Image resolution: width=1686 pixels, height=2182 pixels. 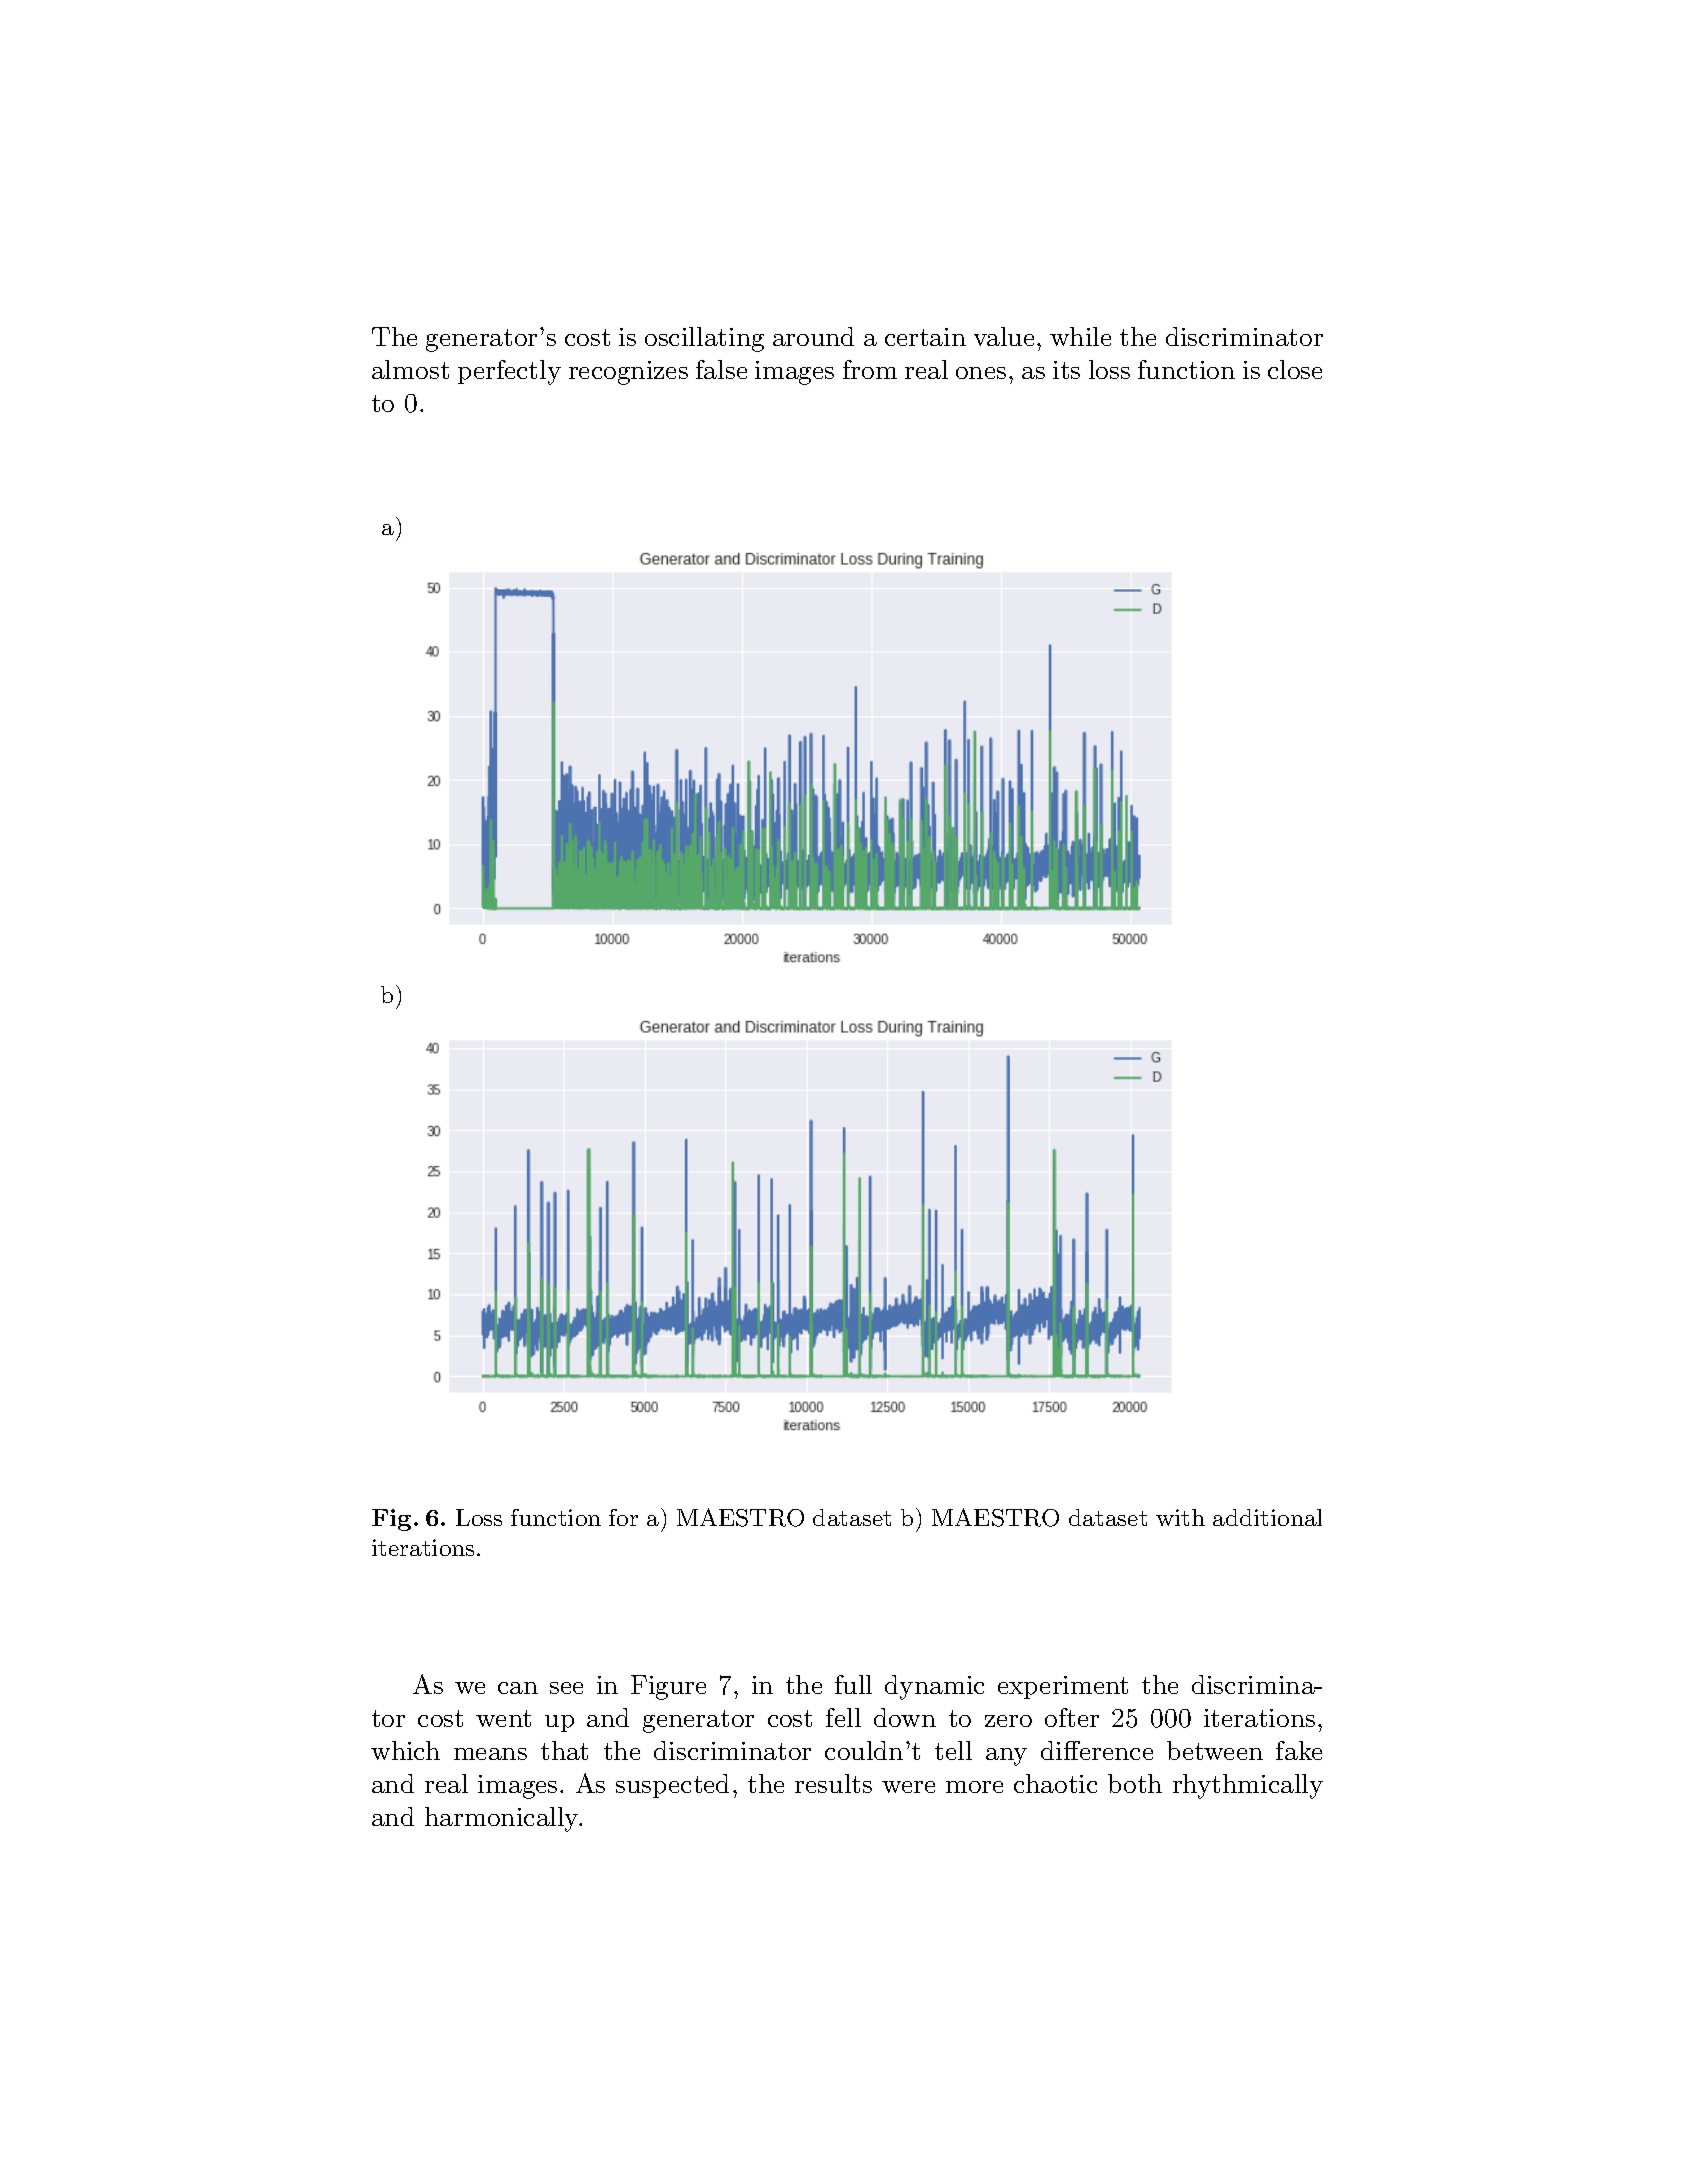 What do you see at coordinates (410, 369) in the image?
I see `almost` at bounding box center [410, 369].
